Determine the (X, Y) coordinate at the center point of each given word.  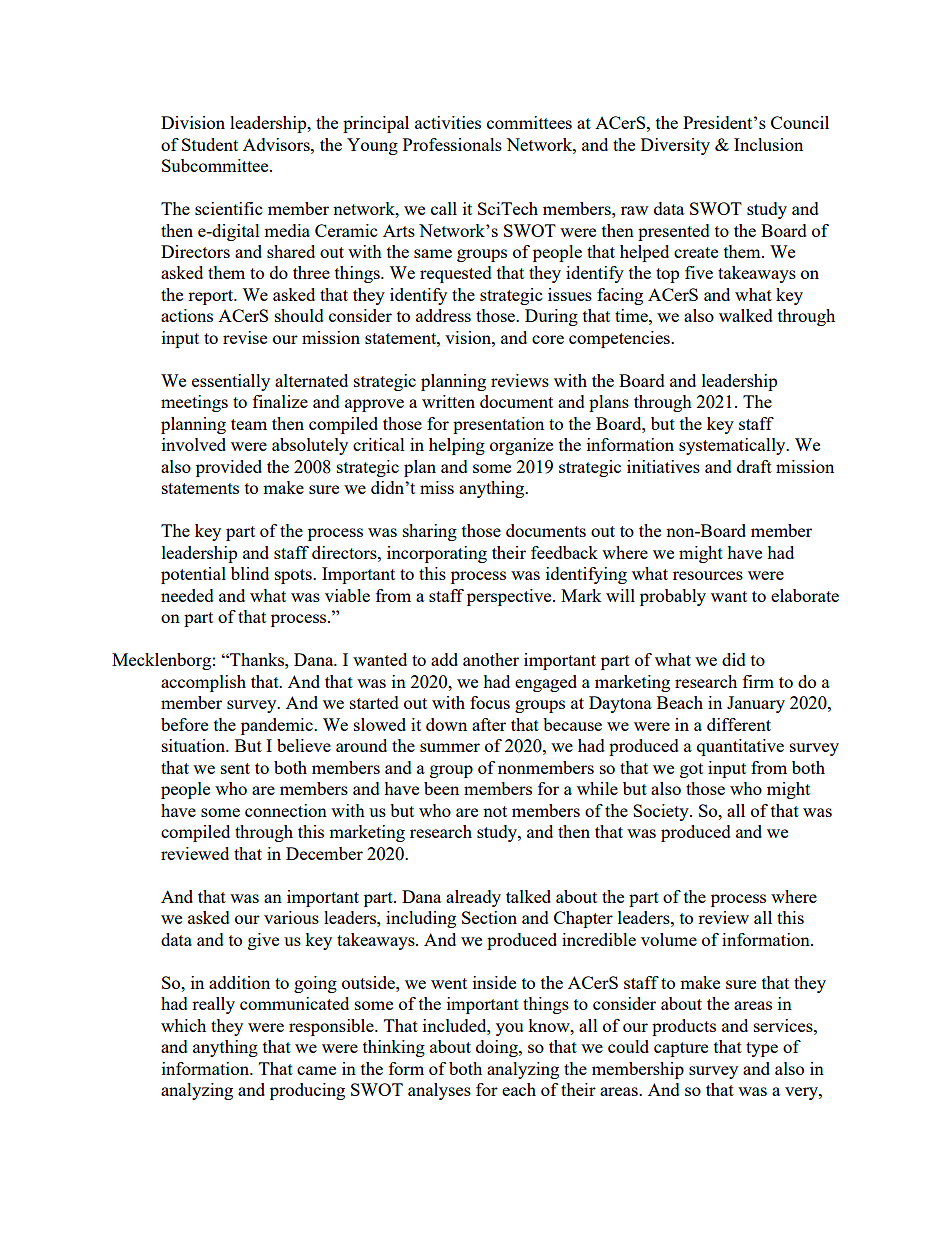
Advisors (277, 144)
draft (754, 466)
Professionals (452, 144)
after (489, 724)
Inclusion (768, 144)
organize (521, 446)
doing (498, 1048)
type (762, 1049)
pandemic (278, 726)
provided (229, 468)
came (316, 1070)
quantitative (740, 747)
